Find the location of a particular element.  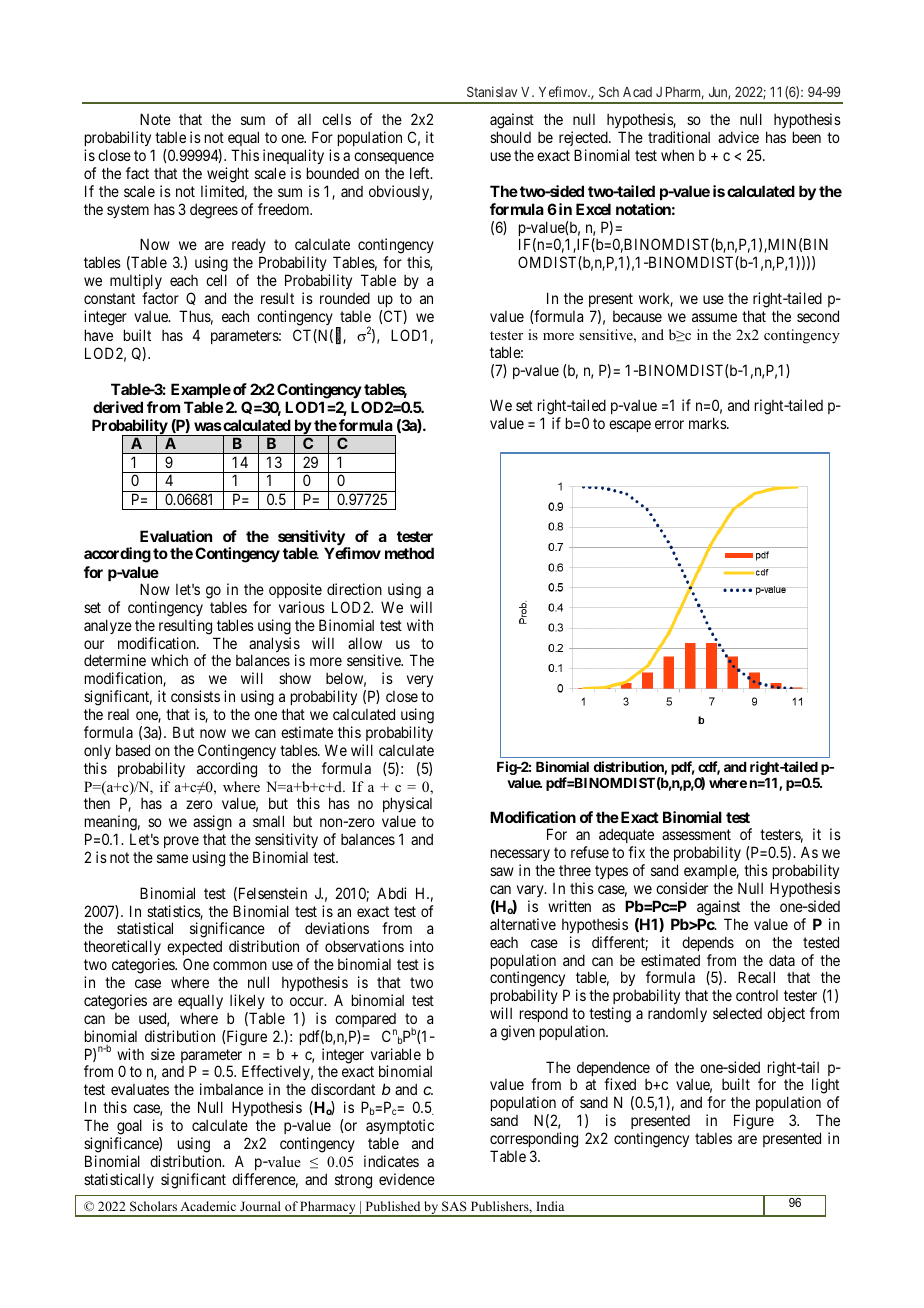

marks is located at coordinates (708, 423).
